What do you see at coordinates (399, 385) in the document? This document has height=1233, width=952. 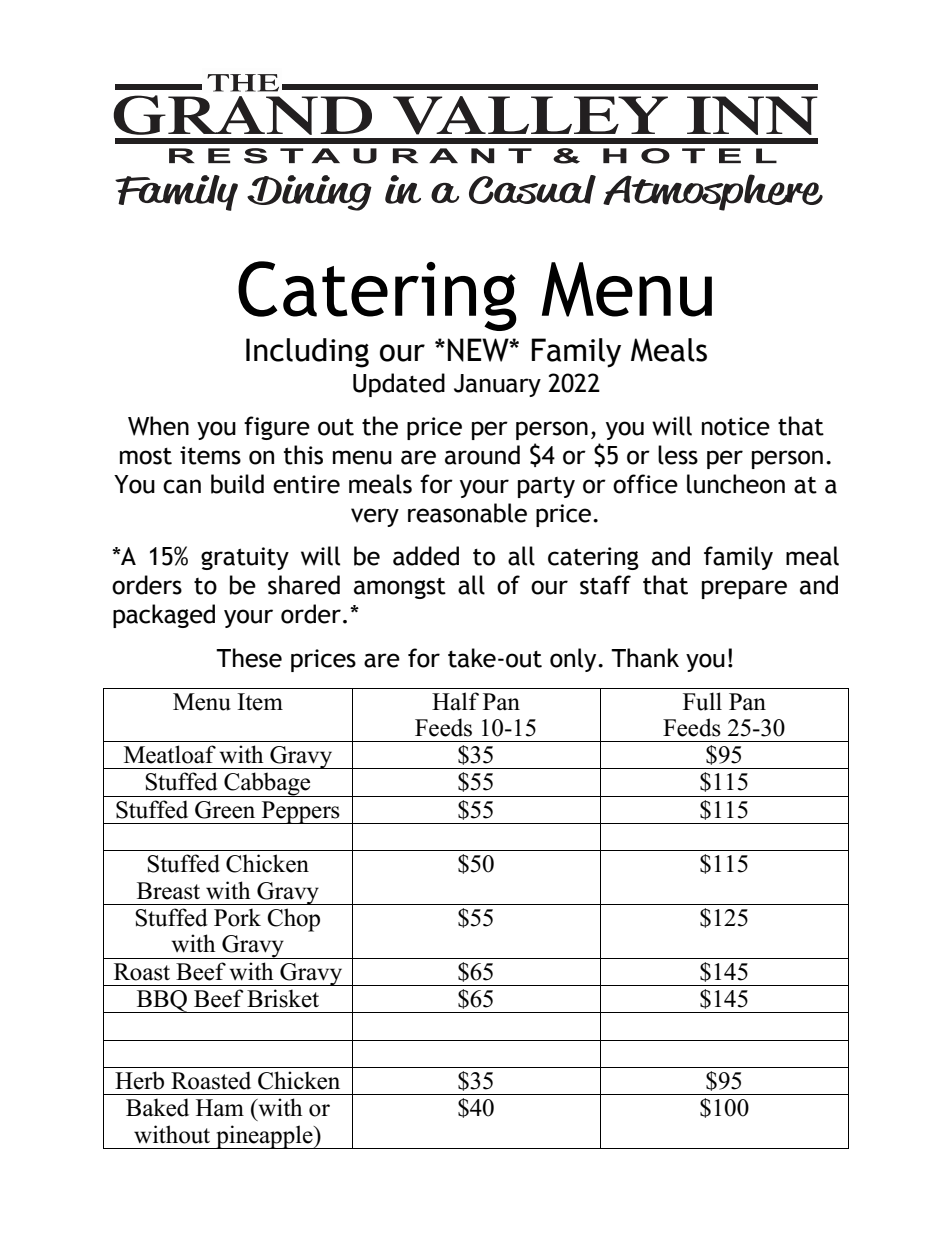 I see `Updated` at bounding box center [399, 385].
